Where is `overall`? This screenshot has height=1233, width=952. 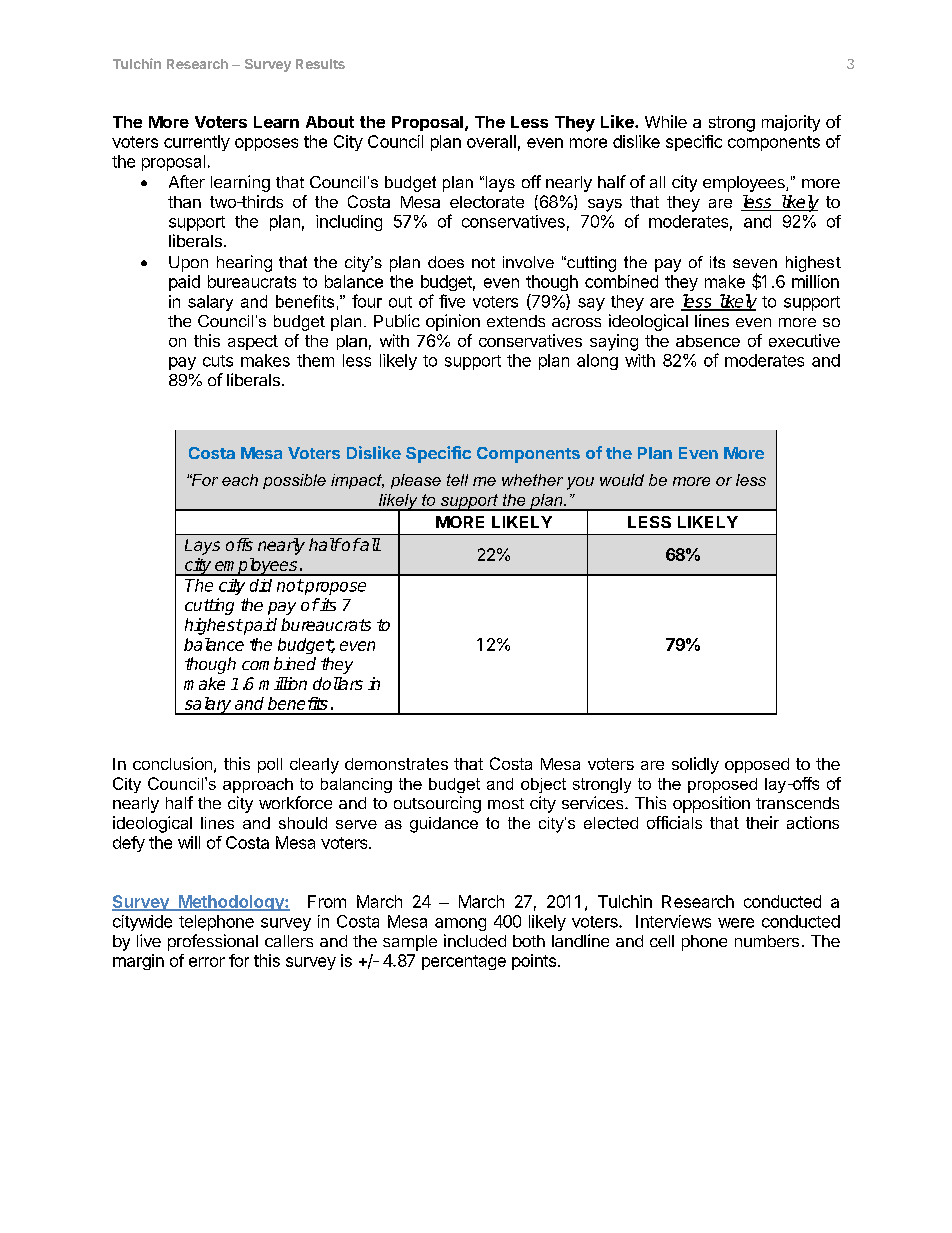
overall is located at coordinates (491, 141).
